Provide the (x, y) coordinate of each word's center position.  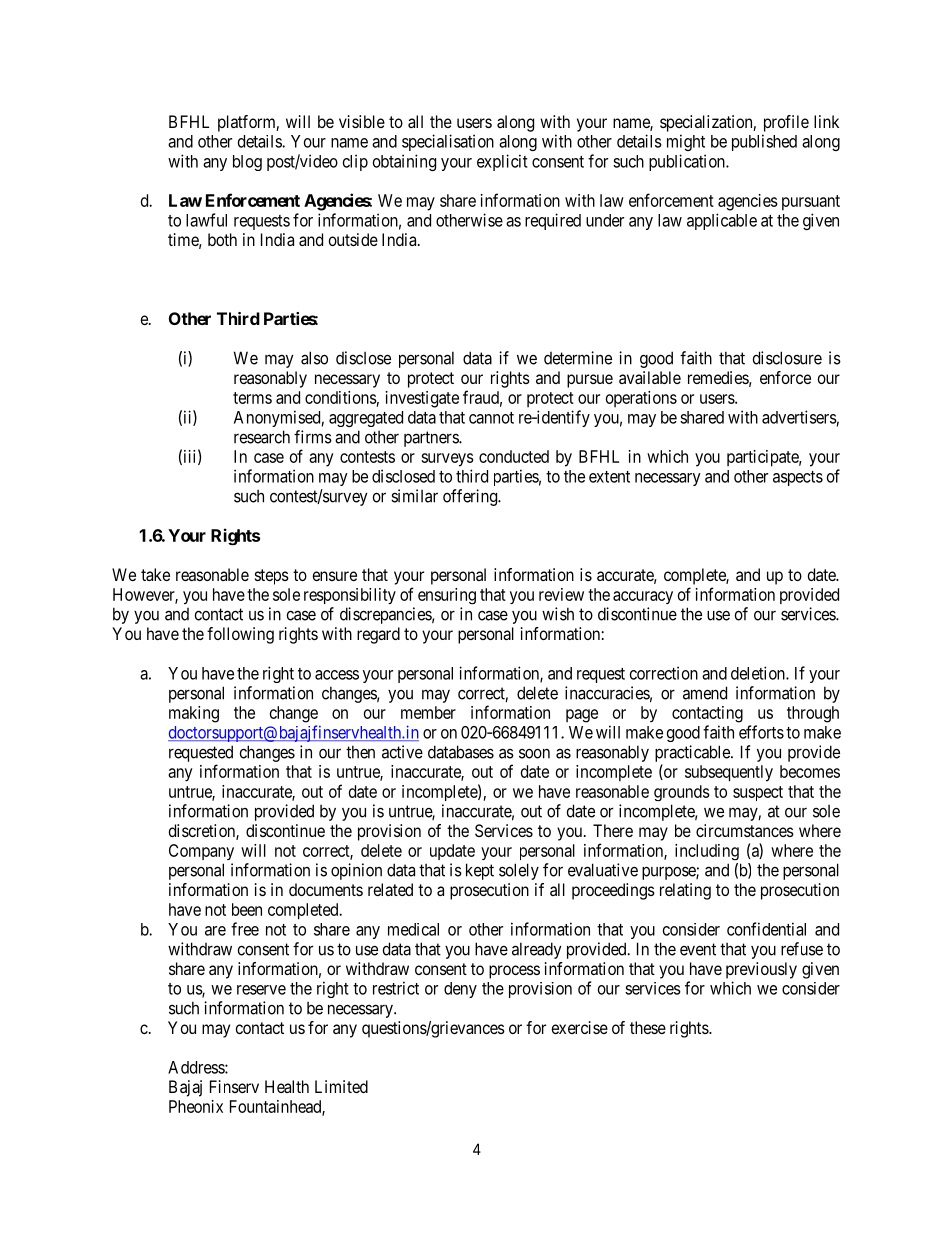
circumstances (745, 830)
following (240, 635)
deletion (759, 673)
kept (480, 871)
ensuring (447, 596)
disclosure (787, 358)
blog (247, 163)
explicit (502, 162)
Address (197, 1067)
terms (252, 398)
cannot (491, 418)
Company (201, 852)
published (764, 142)
